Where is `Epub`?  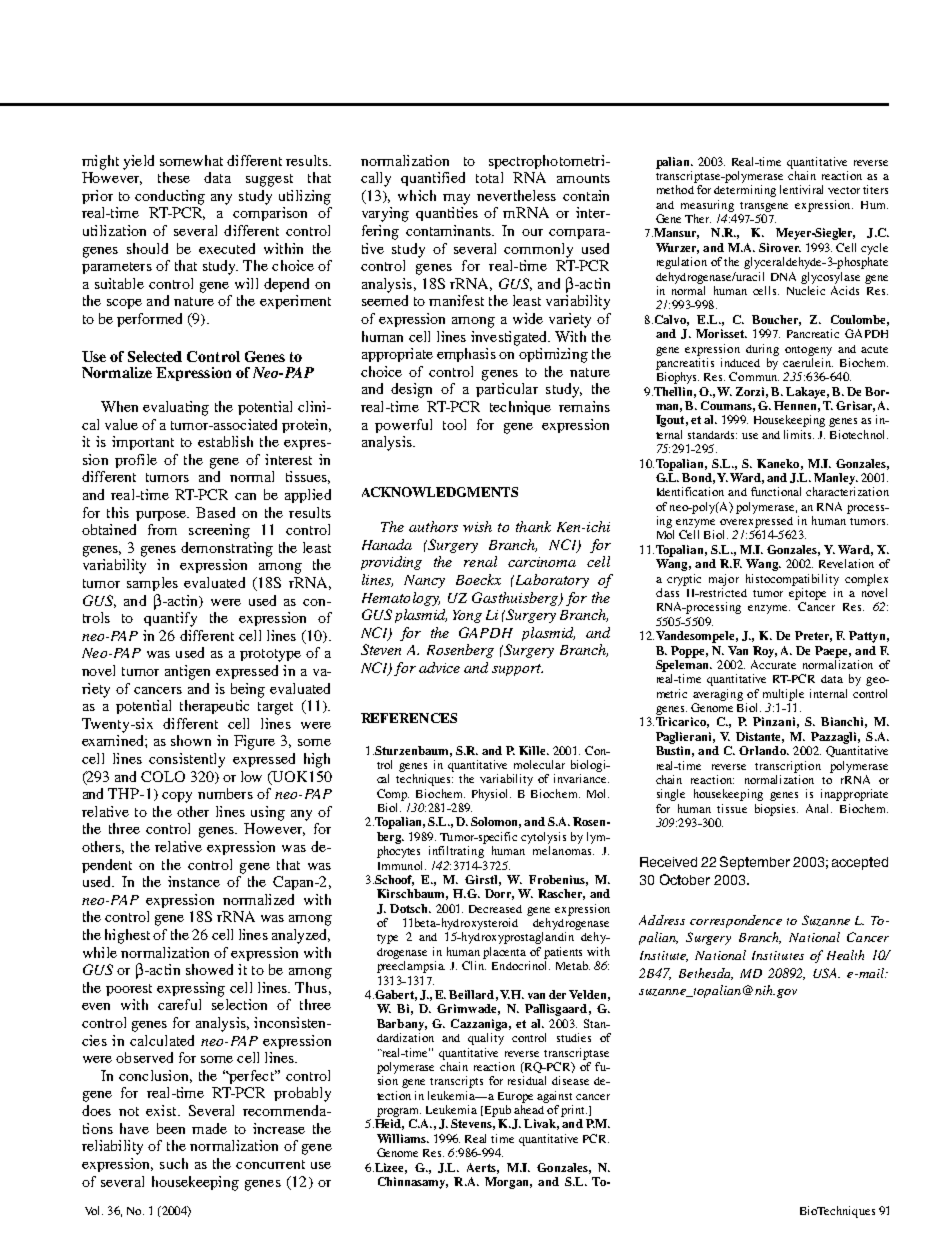
Epub is located at coordinates (496, 1111).
